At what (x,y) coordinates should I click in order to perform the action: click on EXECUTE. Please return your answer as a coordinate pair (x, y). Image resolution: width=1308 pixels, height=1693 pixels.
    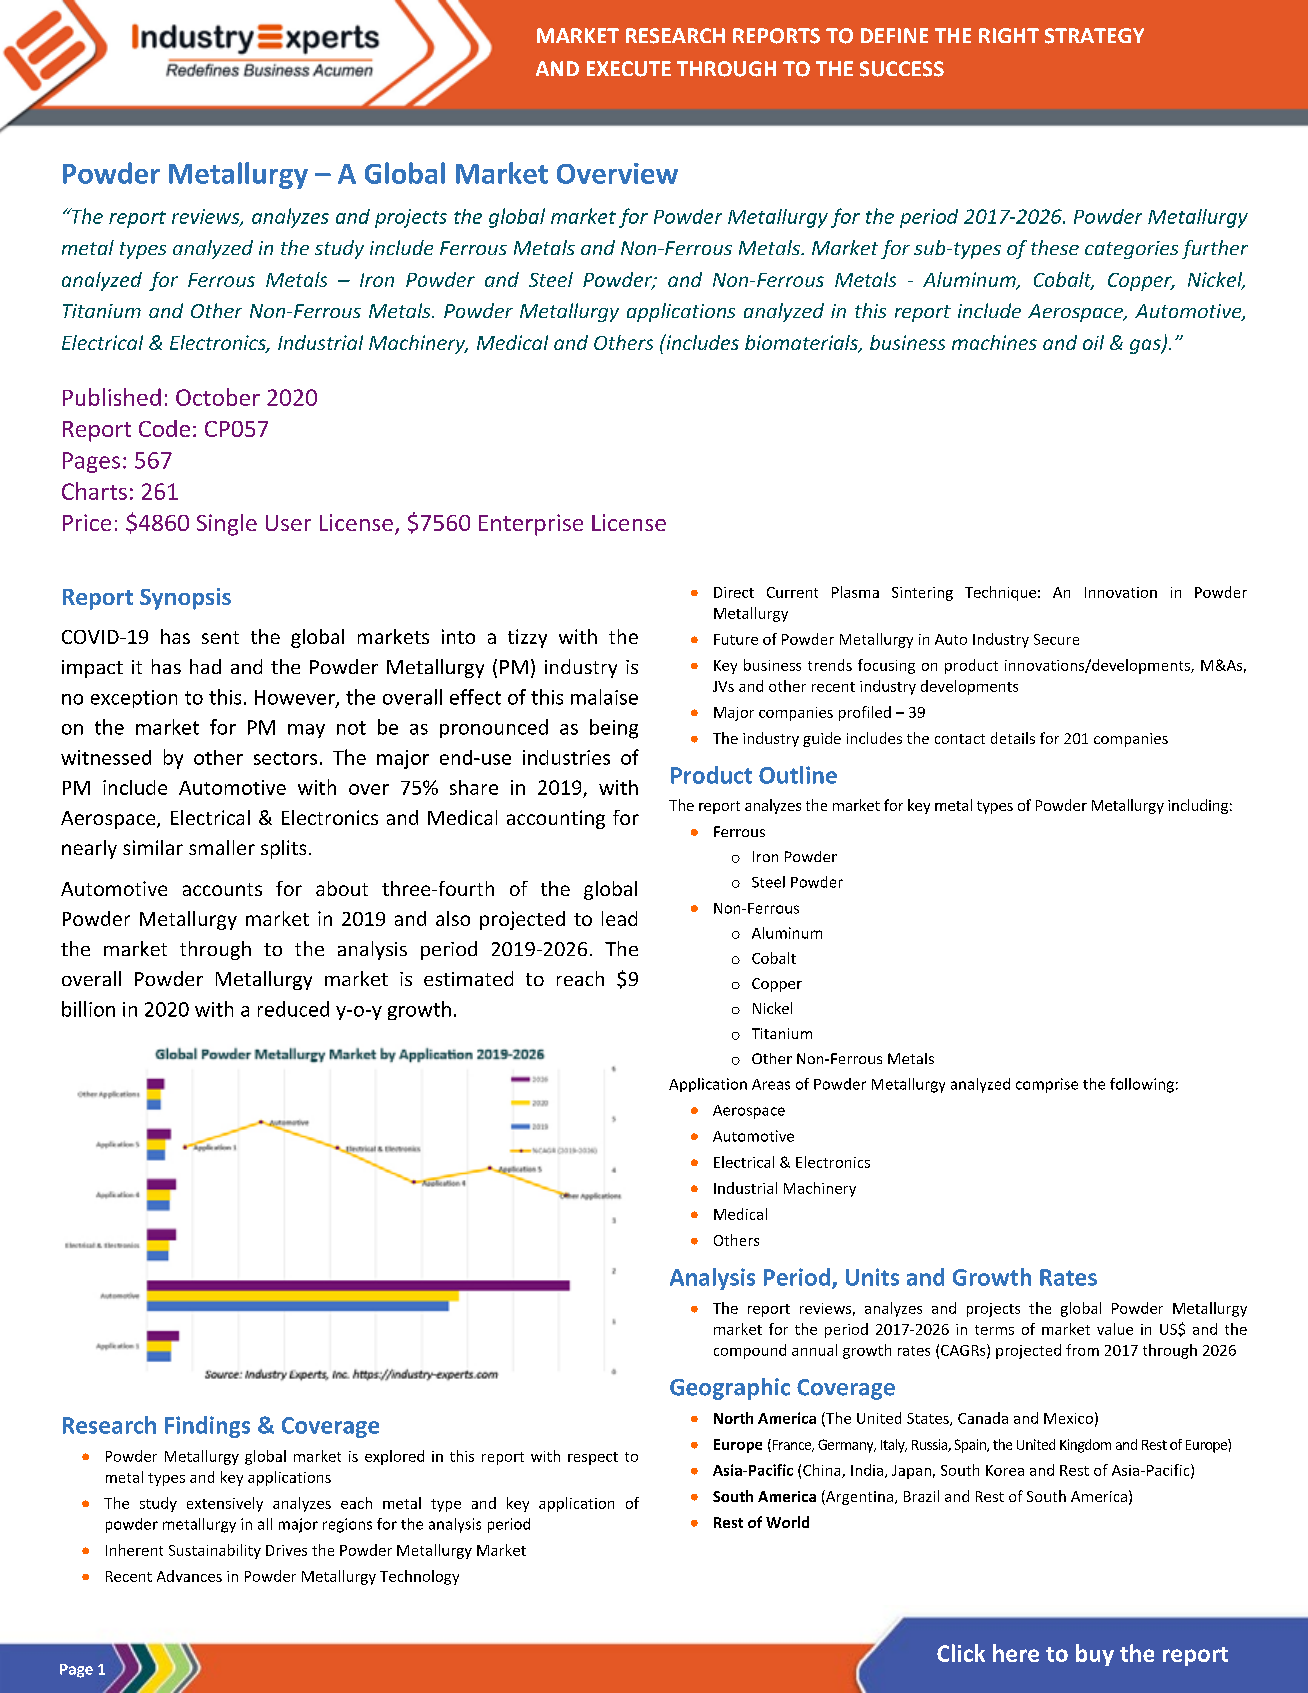
    Looking at the image, I should click on (629, 69).
